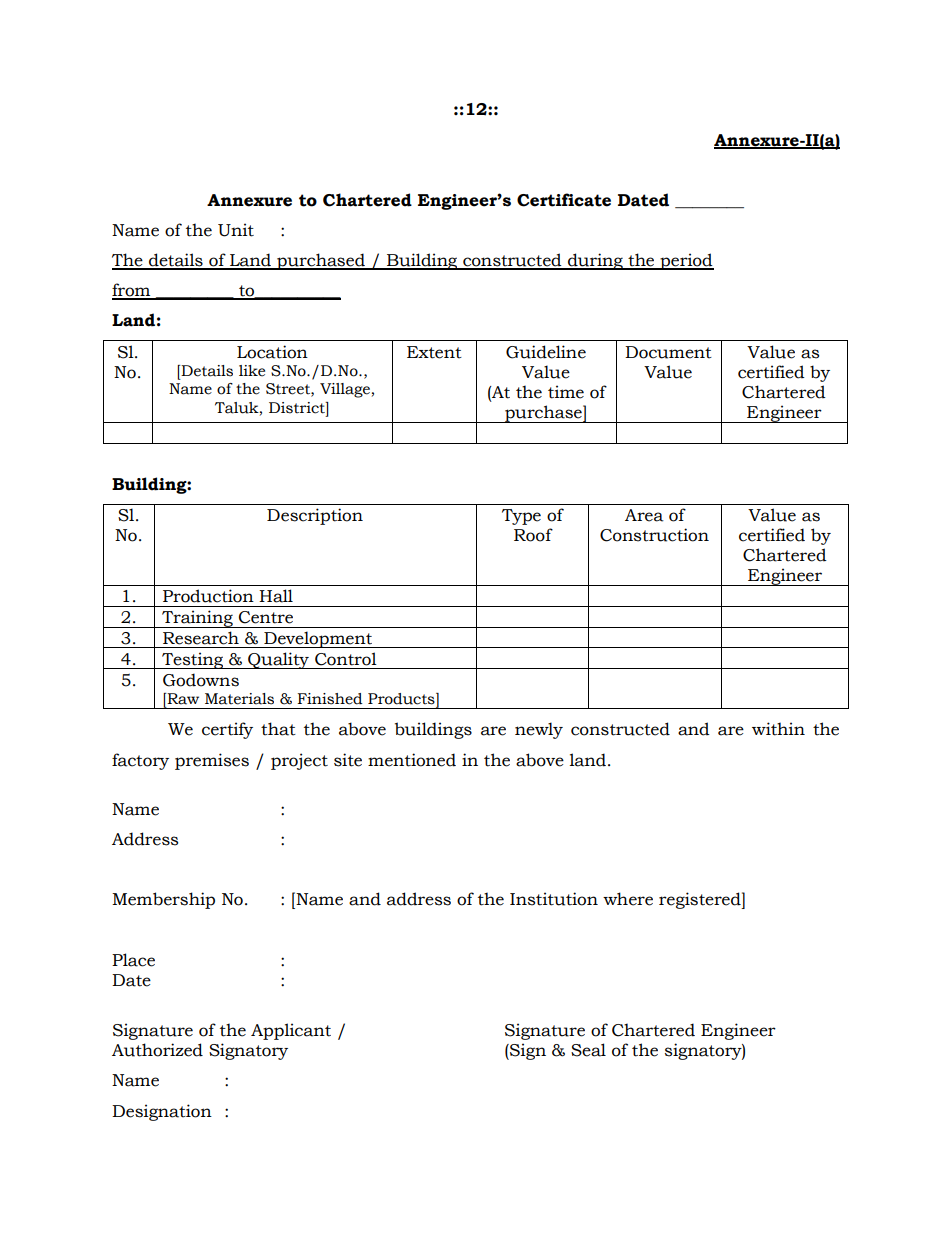 The image size is (952, 1233). I want to click on period, so click(686, 261).
